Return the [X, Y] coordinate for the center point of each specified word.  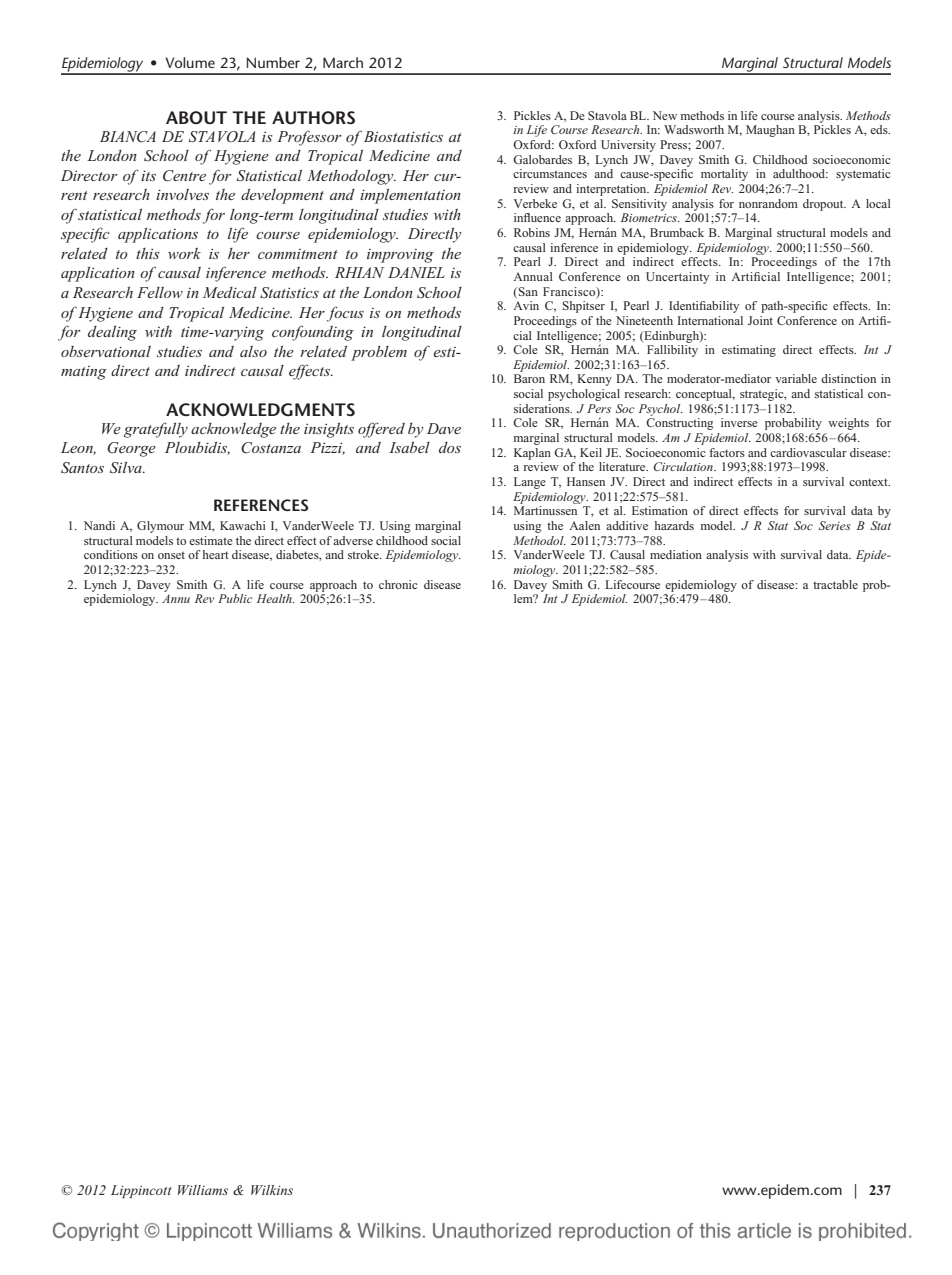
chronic [398, 584]
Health [275, 598]
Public [235, 598]
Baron [529, 378]
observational [106, 351]
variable [796, 378]
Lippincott [141, 1191]
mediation [676, 554]
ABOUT [196, 118]
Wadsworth [694, 129]
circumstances [550, 173]
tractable [835, 584]
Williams [203, 1190]
